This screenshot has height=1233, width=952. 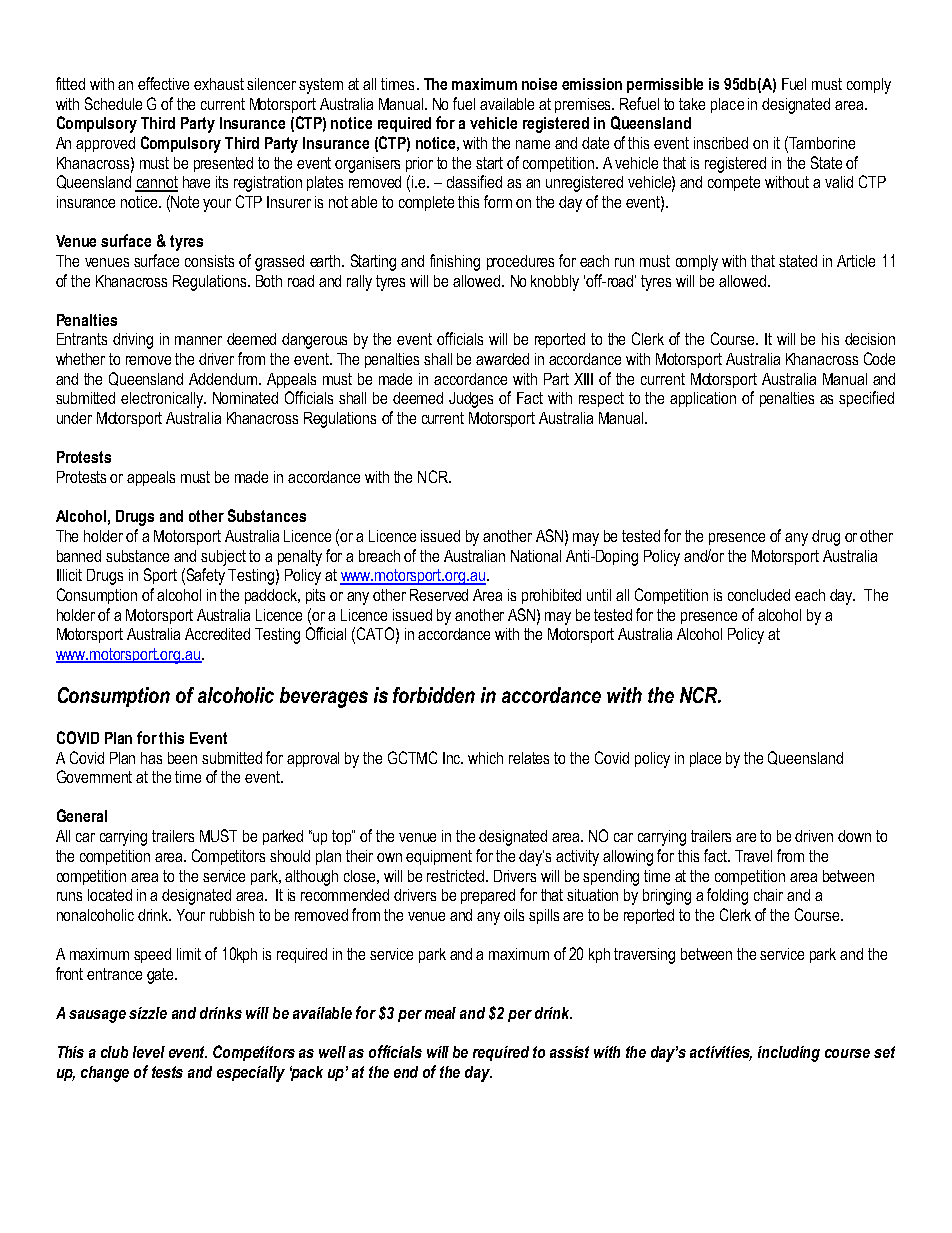 What do you see at coordinates (721, 143) in the screenshot?
I see `inscribed` at bounding box center [721, 143].
